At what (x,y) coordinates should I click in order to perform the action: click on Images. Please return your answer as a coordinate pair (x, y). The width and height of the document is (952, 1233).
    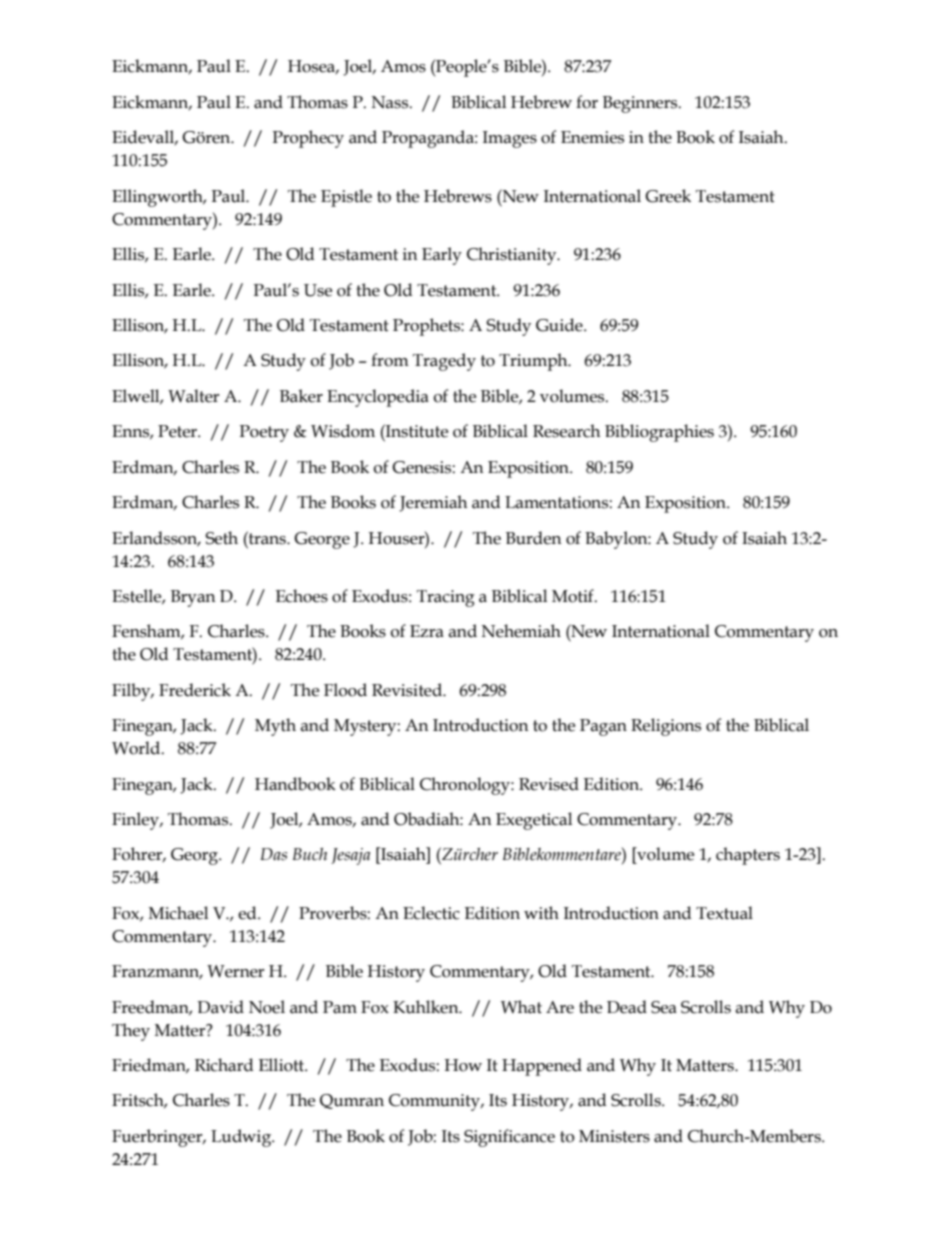
    Looking at the image, I should click on (510, 139).
